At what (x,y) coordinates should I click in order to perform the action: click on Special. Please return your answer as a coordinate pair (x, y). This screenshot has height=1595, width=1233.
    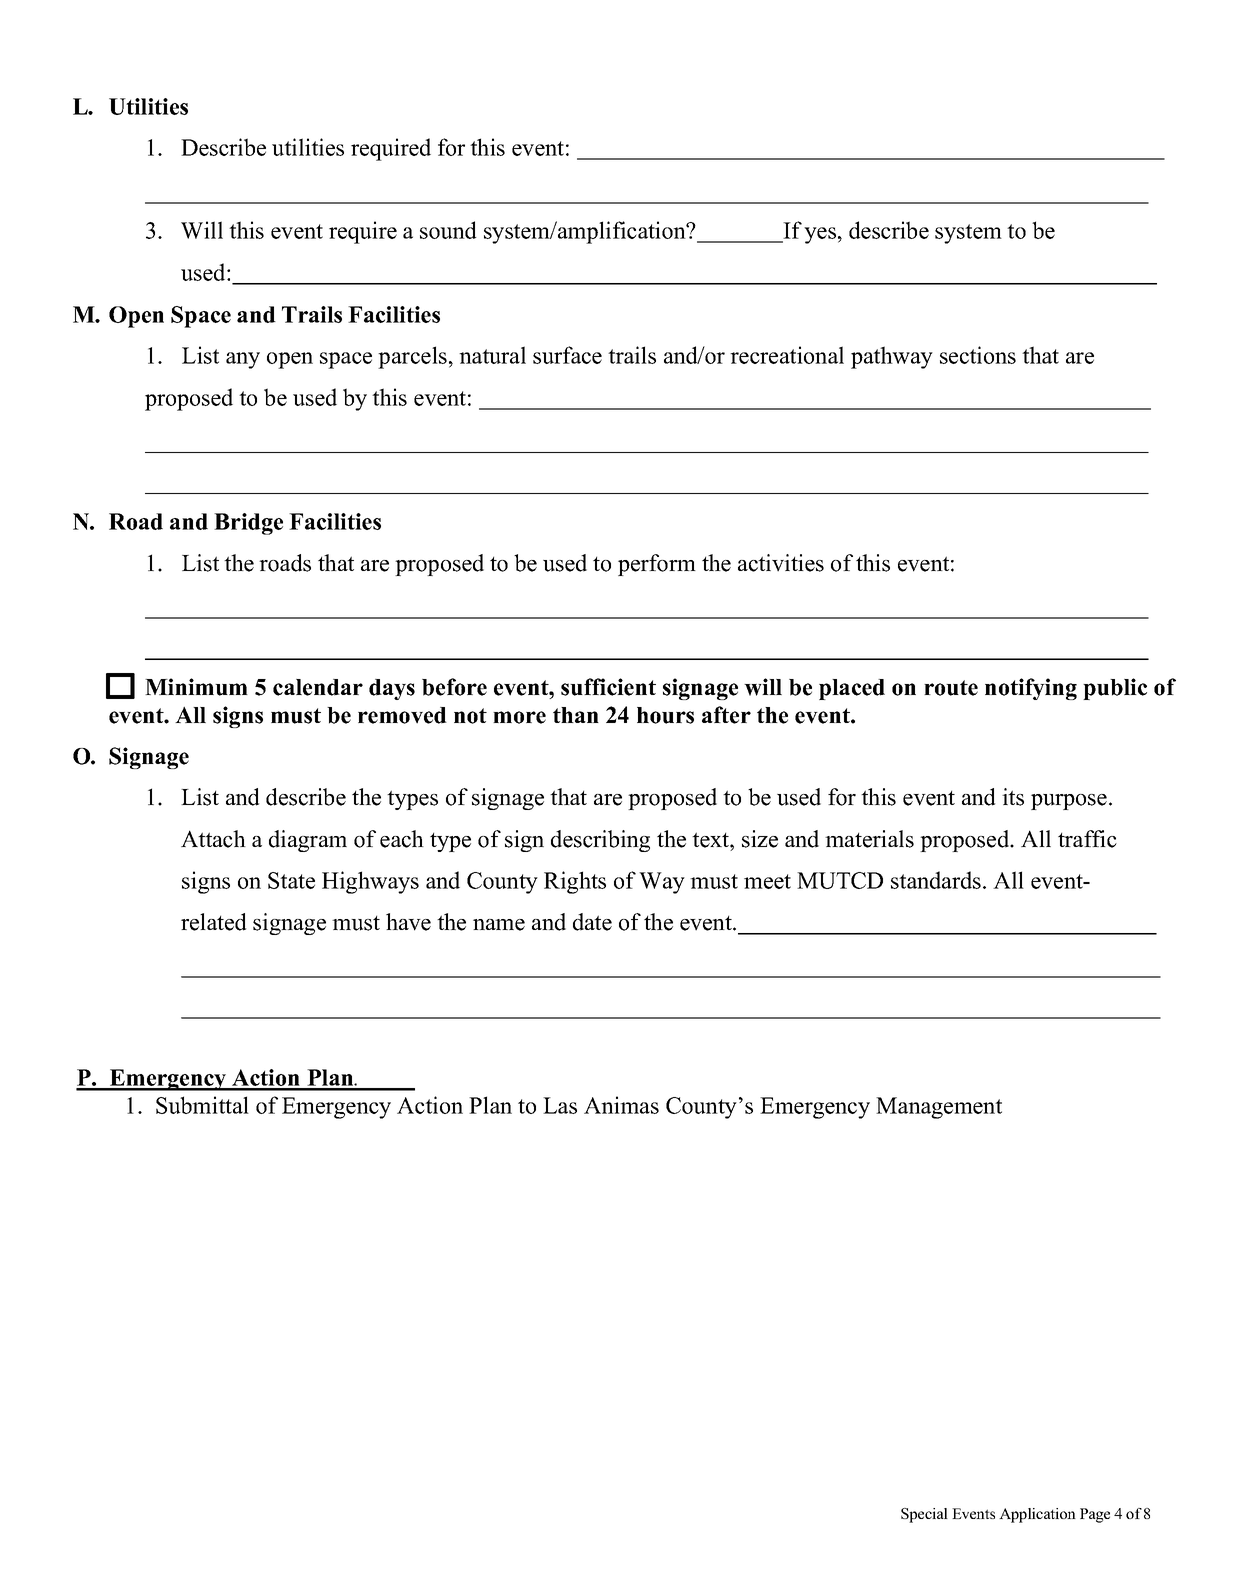
    Looking at the image, I should click on (924, 1515).
